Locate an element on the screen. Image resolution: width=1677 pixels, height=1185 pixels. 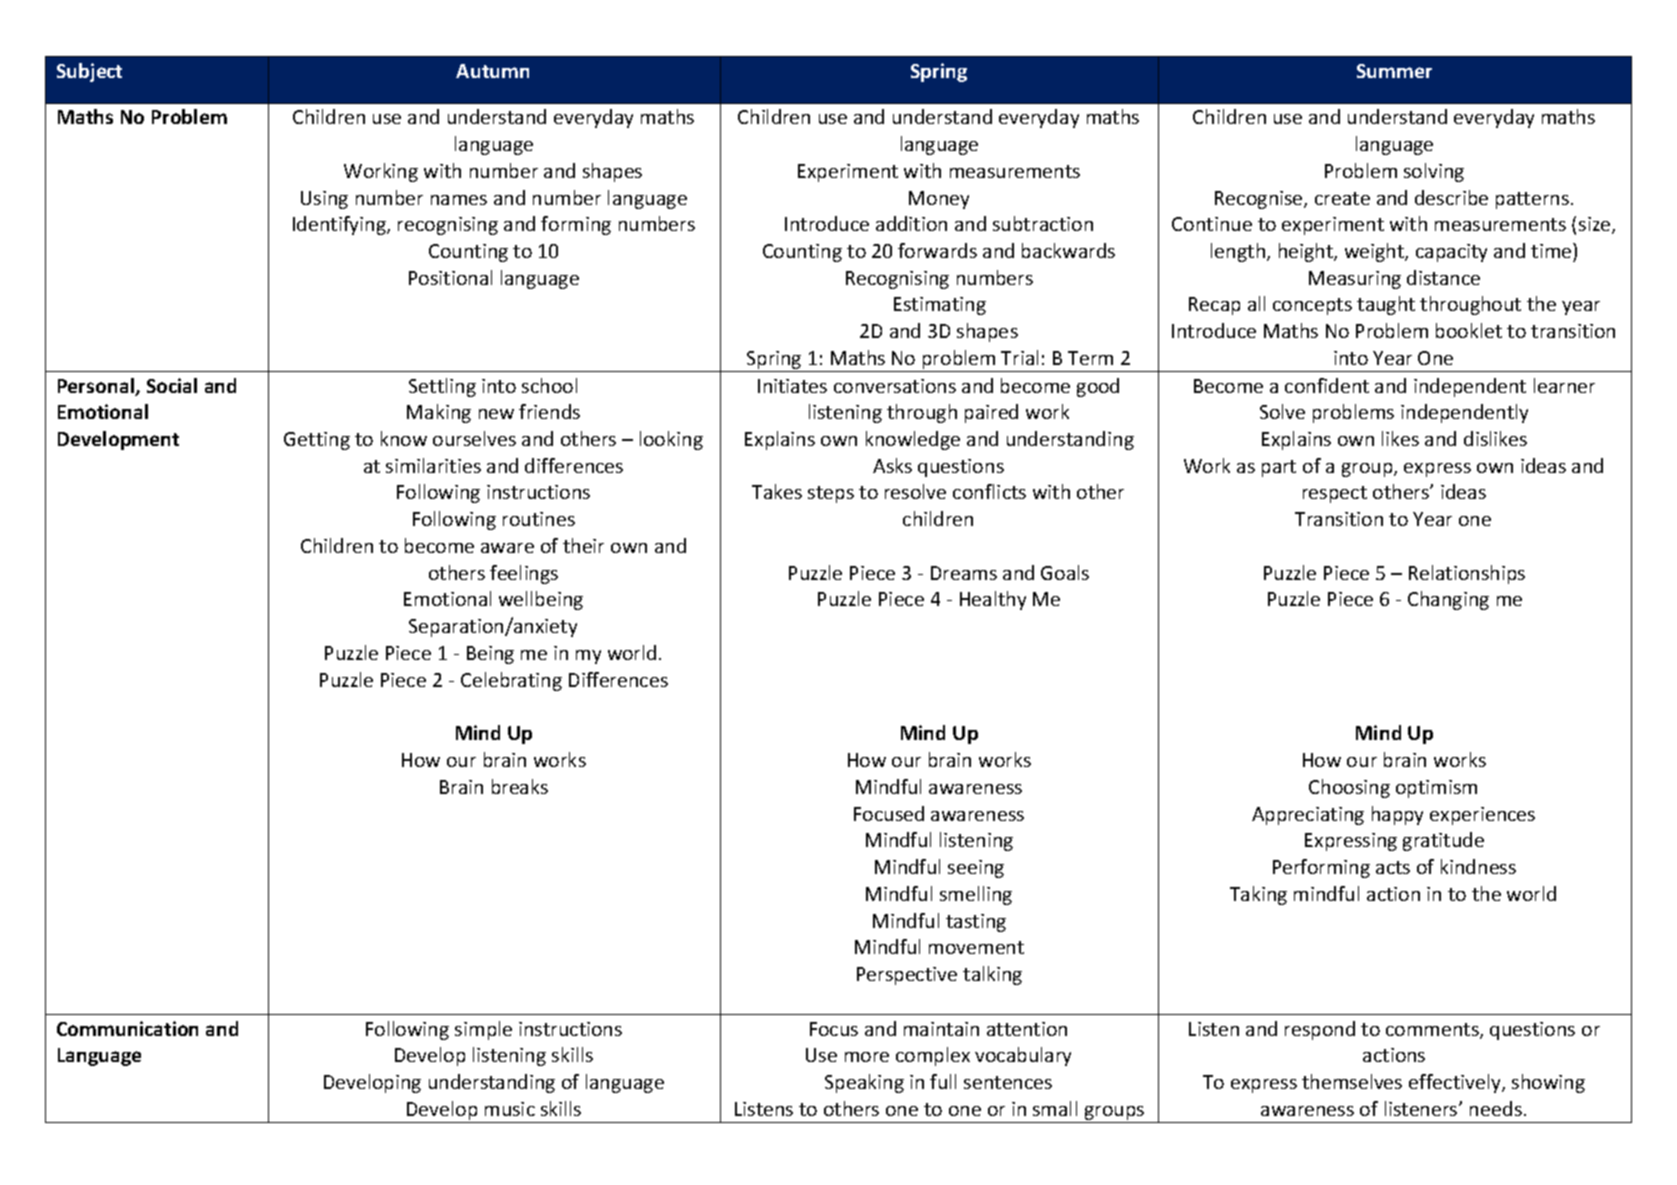
Getting is located at coordinates (317, 441).
